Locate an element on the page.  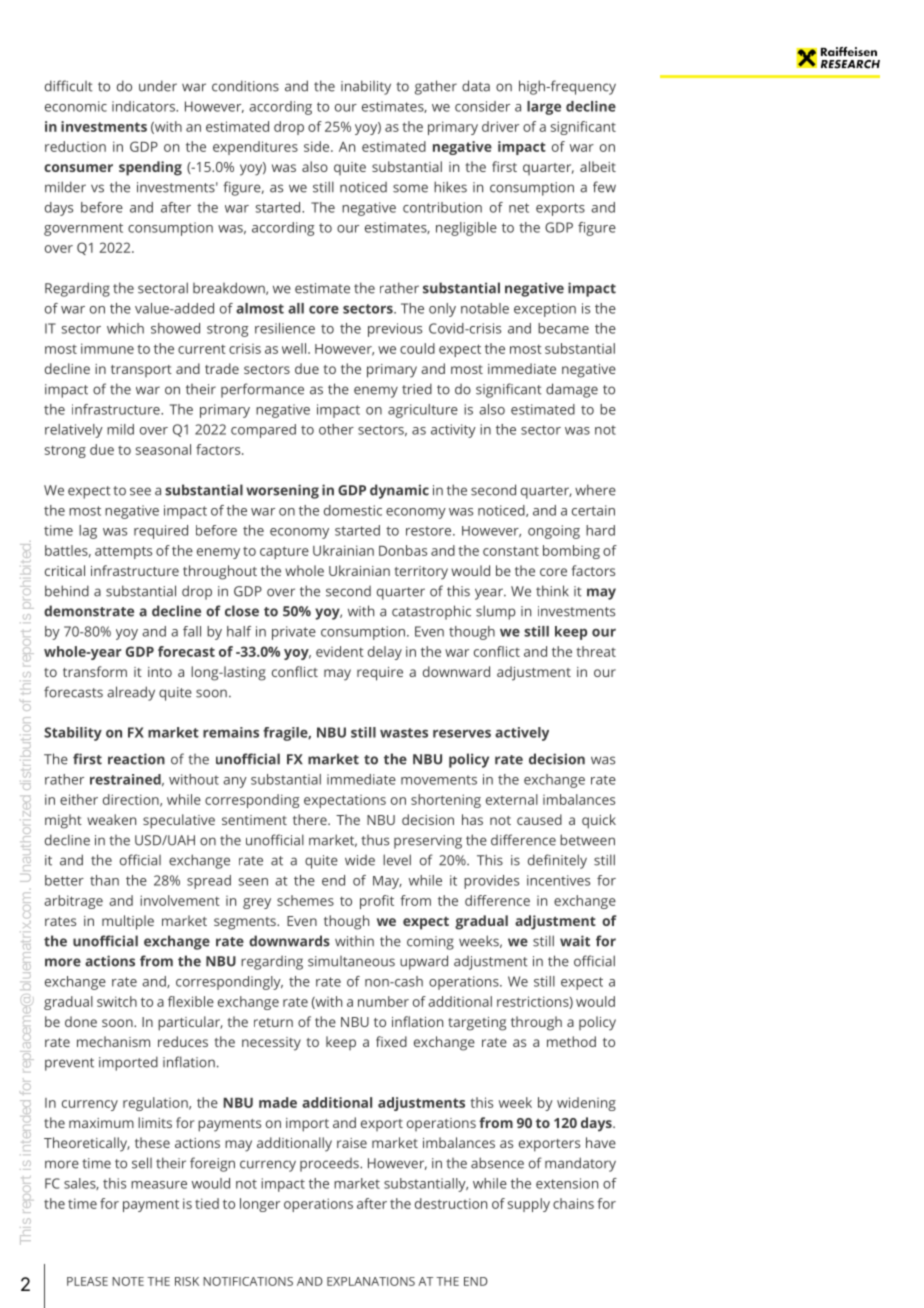
indicators is located at coordinates (144, 106).
